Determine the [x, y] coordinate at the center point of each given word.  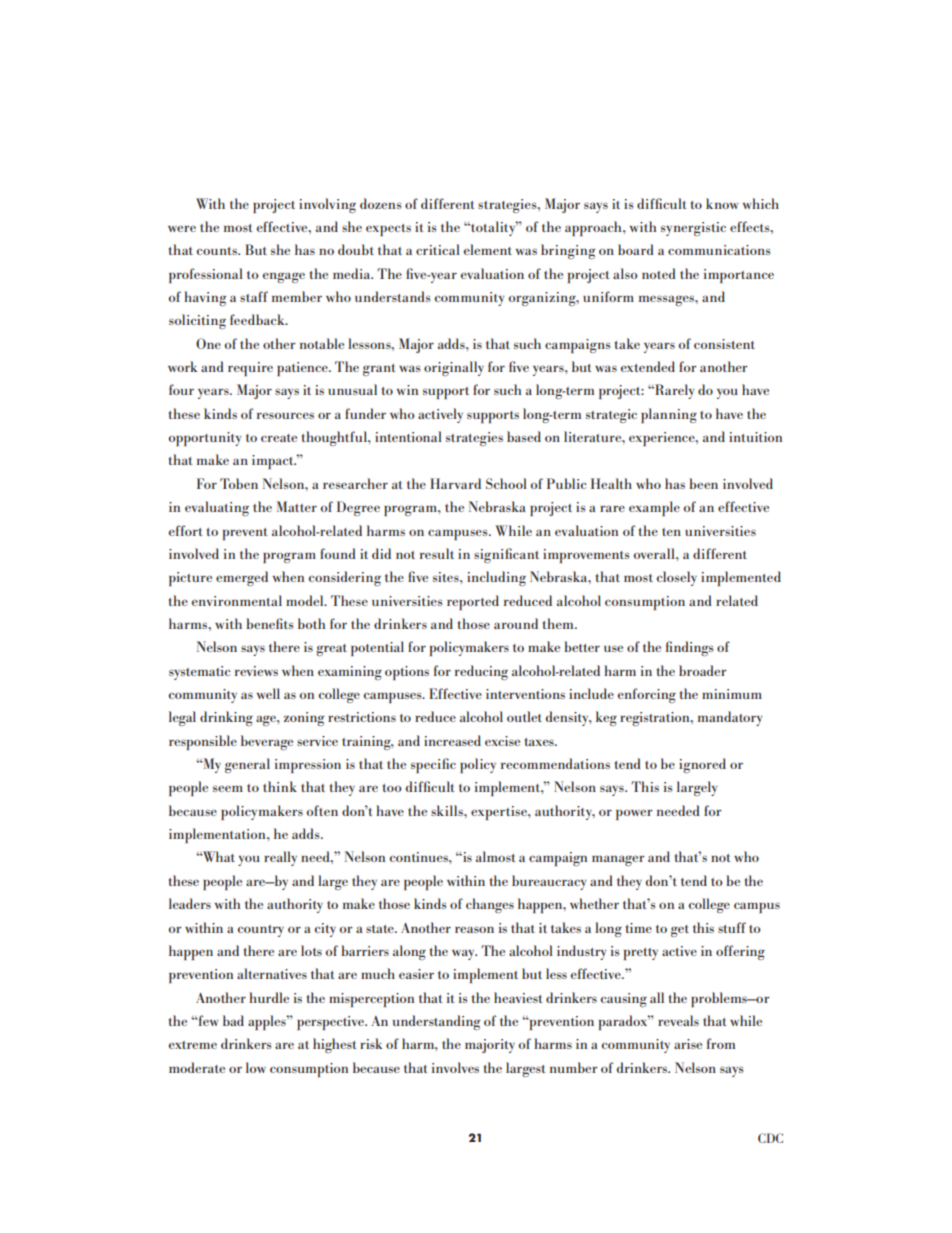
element [488, 249]
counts [218, 251]
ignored [702, 765]
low [256, 1067]
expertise [500, 813]
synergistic [693, 229]
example [654, 508]
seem [228, 788]
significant [506, 555]
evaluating [217, 508]
